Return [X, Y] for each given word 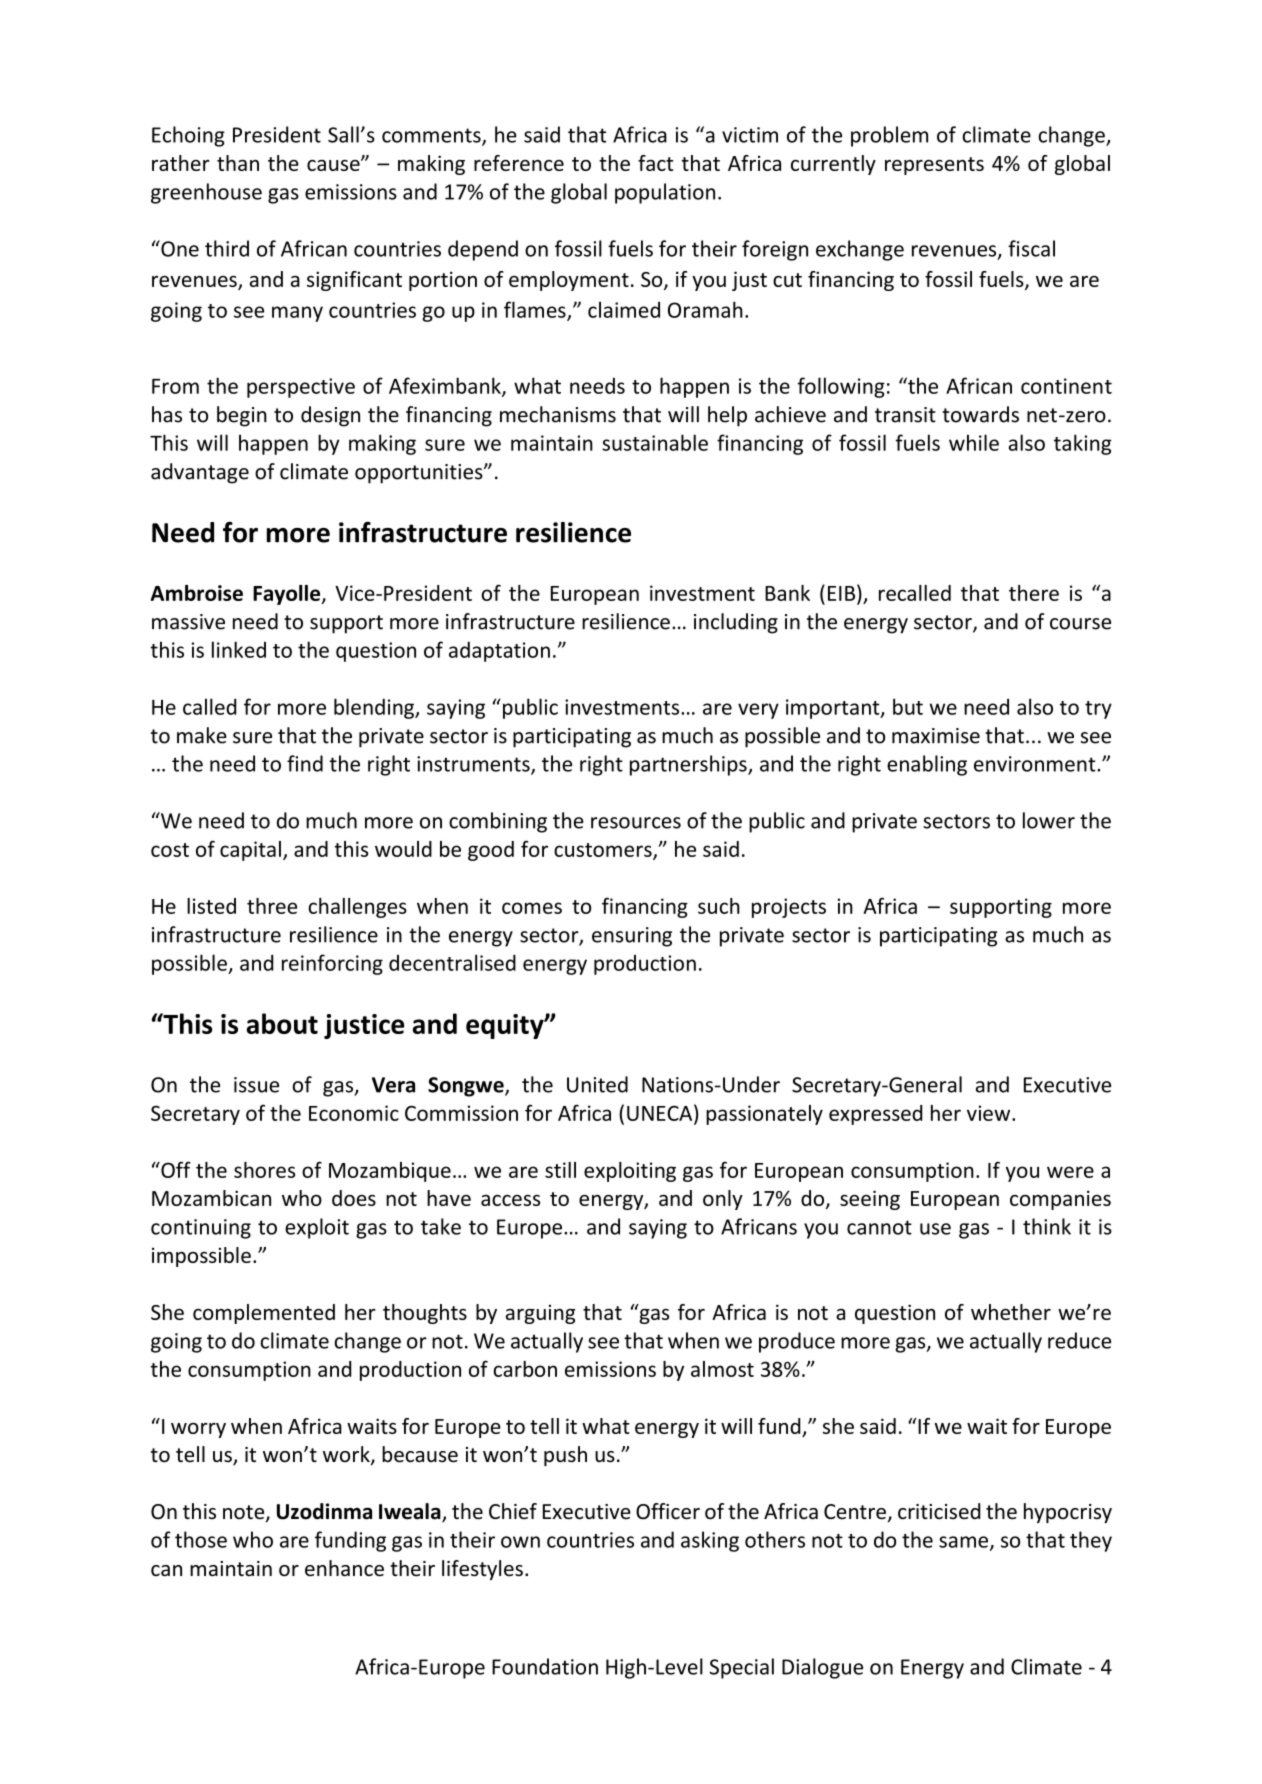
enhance [344, 1568]
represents [934, 166]
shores [264, 1170]
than [238, 163]
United [597, 1084]
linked [239, 649]
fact [655, 163]
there [1034, 593]
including [736, 623]
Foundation [545, 1666]
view [990, 1113]
